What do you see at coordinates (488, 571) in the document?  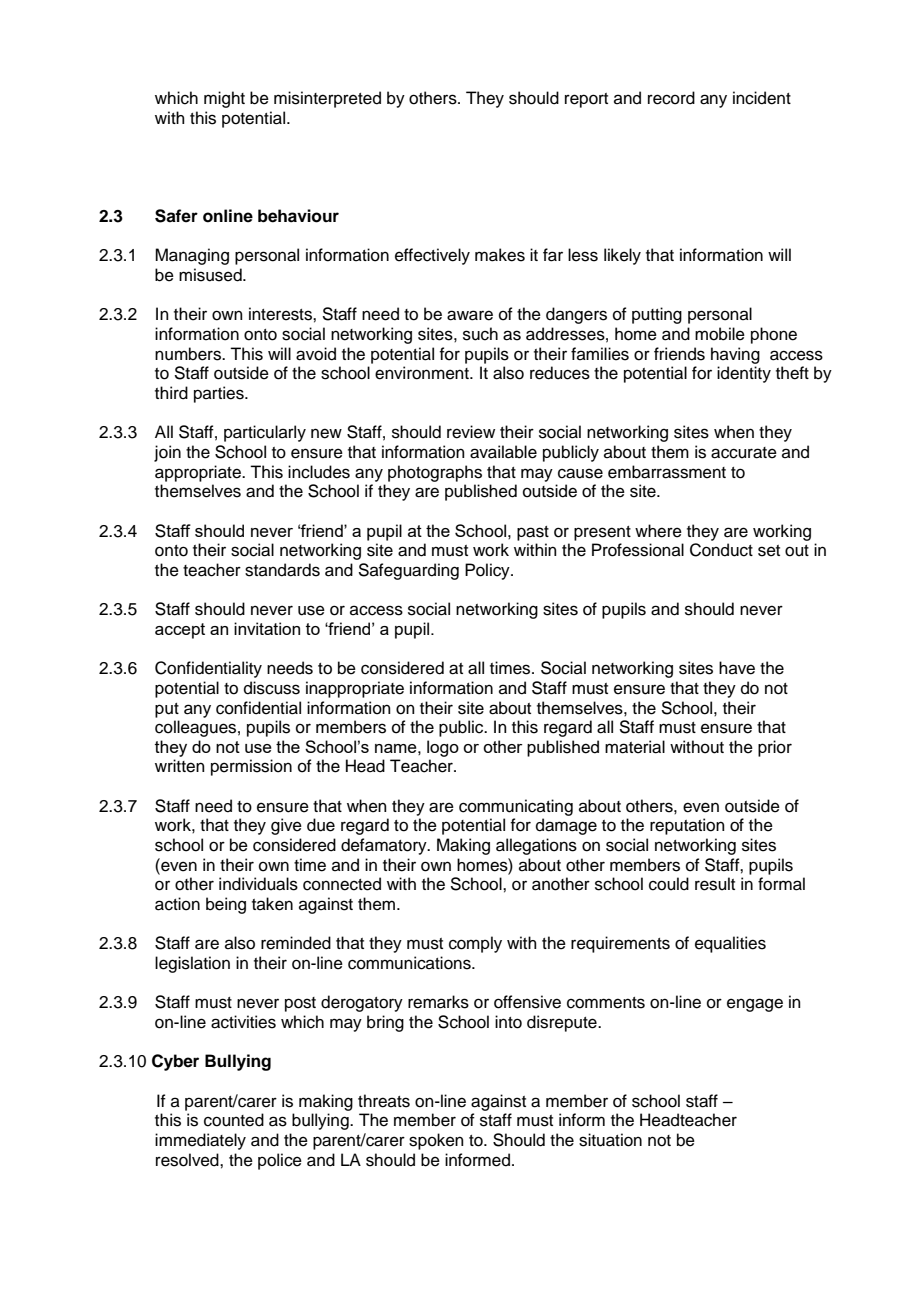 I see `Policy` at bounding box center [488, 571].
